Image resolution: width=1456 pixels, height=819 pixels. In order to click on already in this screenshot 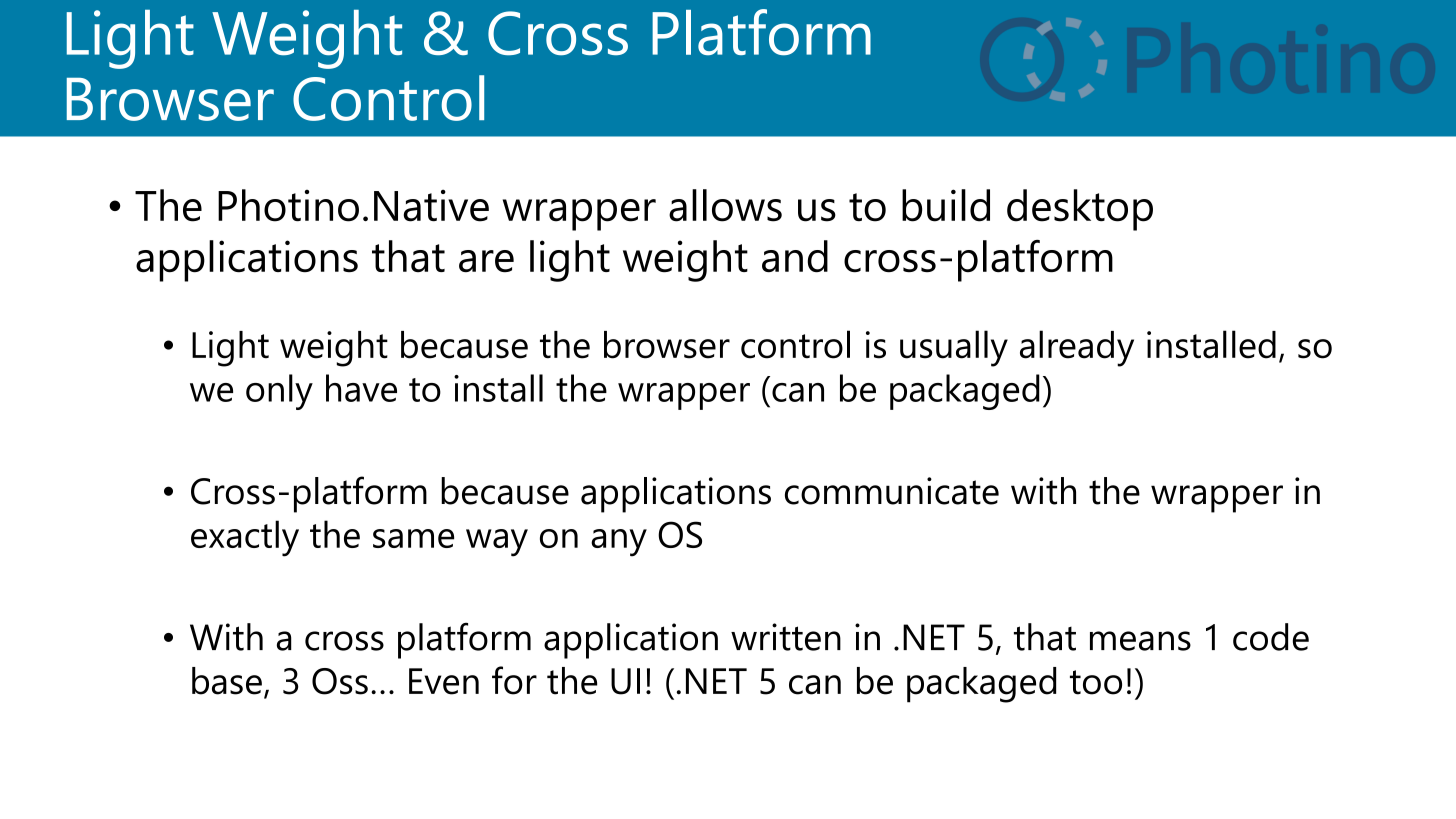, I will do `click(1077, 348)`.
